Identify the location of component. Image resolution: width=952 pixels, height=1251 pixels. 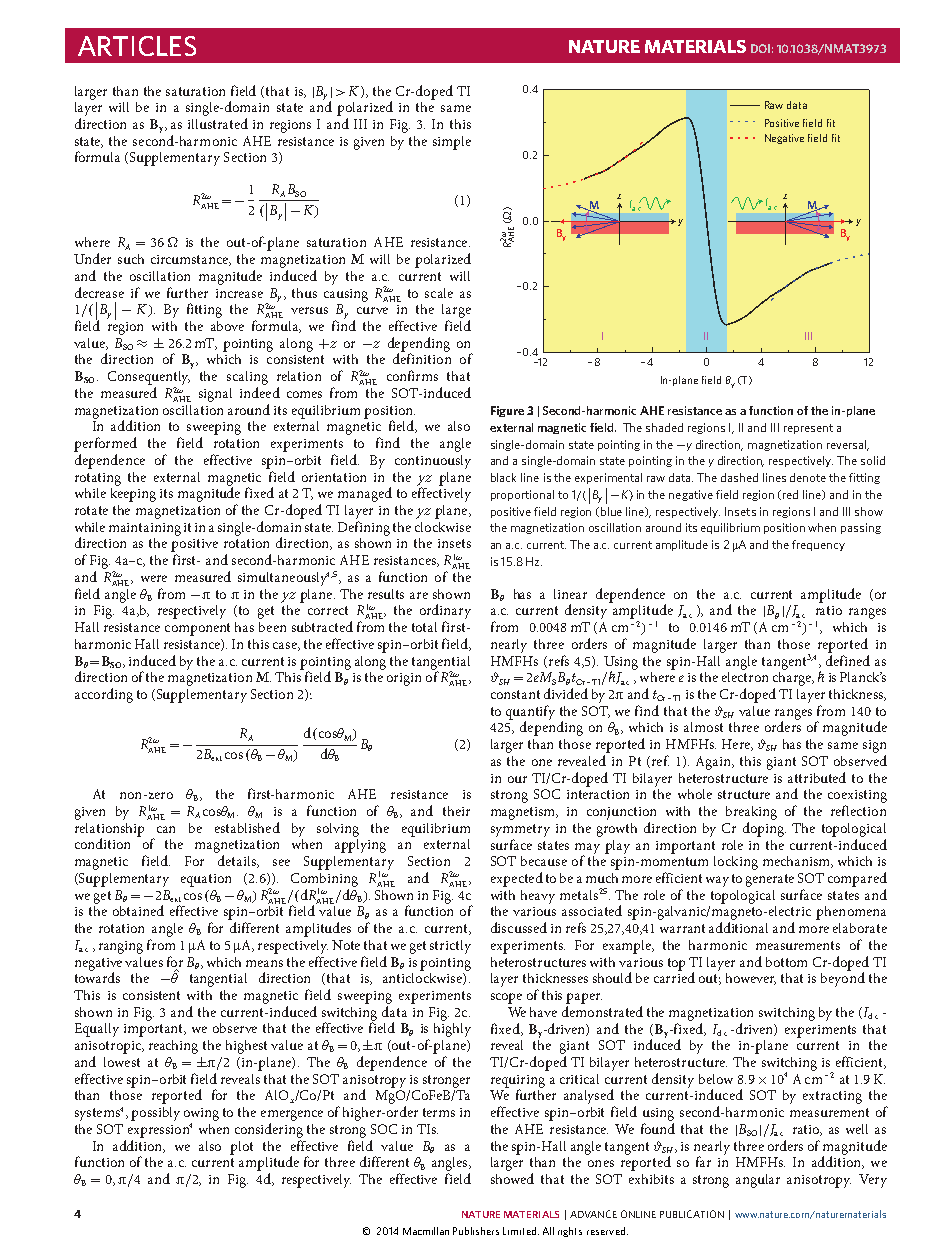
(197, 629).
